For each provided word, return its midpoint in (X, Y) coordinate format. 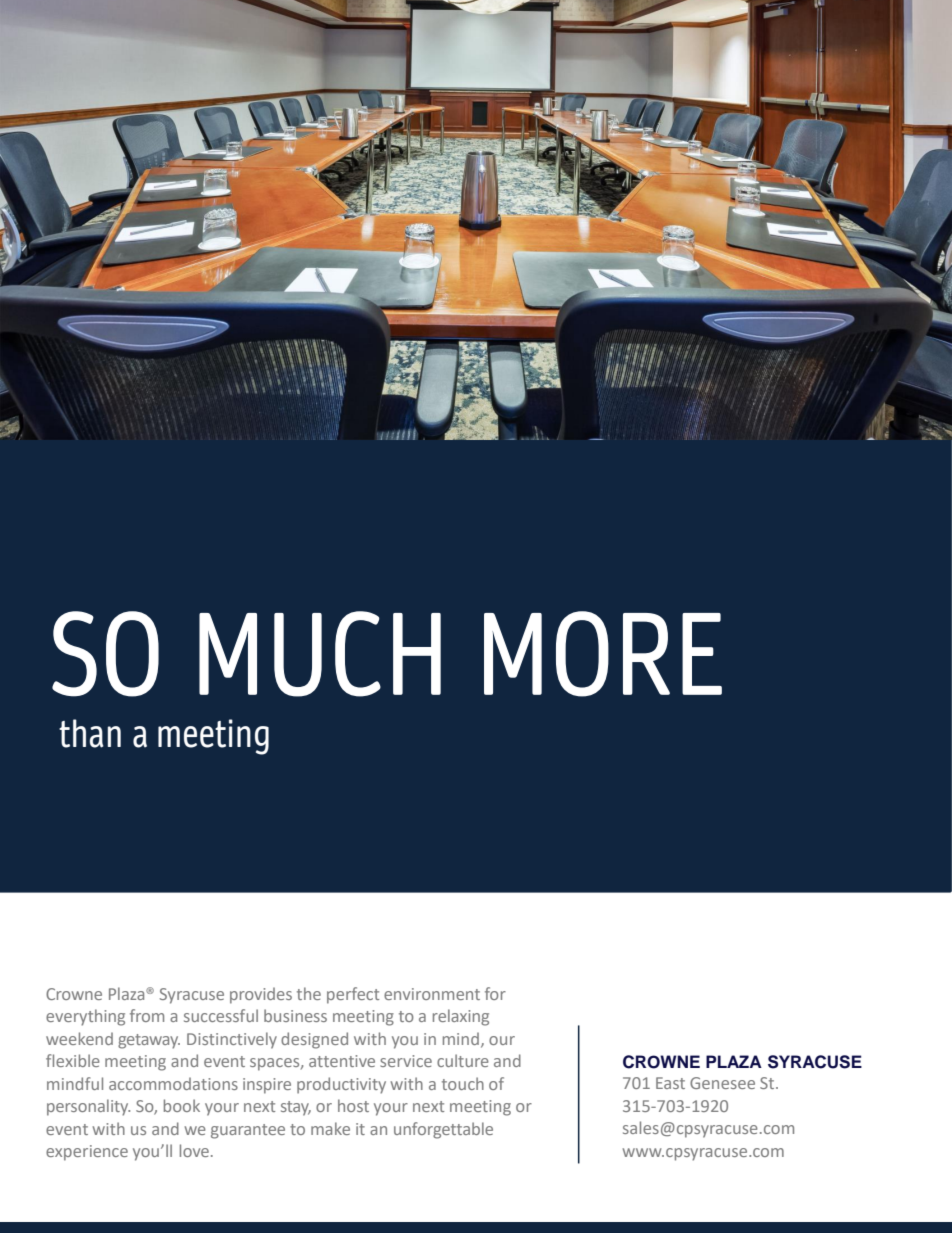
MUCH (320, 654)
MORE (603, 654)
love (194, 1150)
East (670, 1083)
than (90, 733)
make (330, 1128)
